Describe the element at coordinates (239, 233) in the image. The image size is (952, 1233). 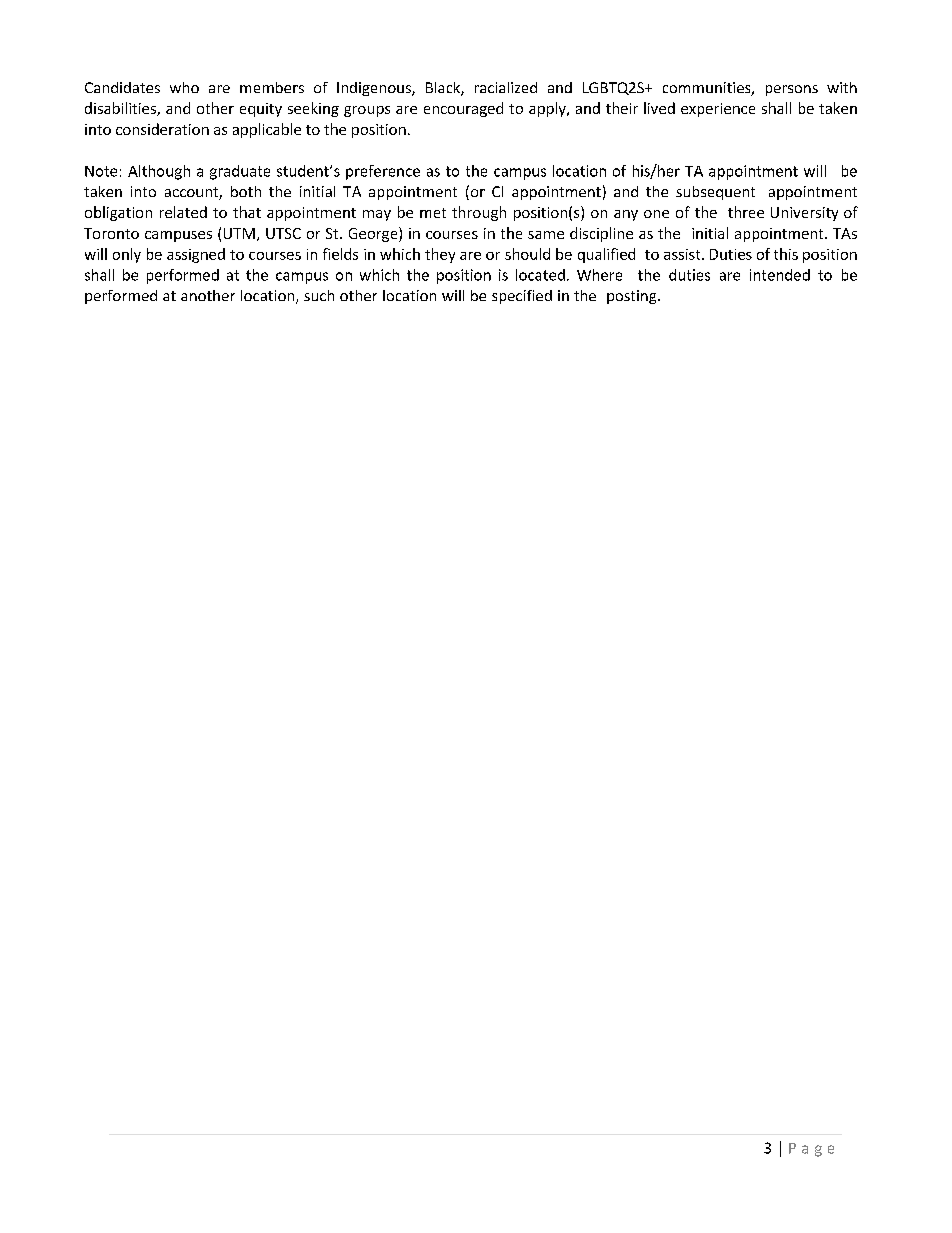
I see `UTM` at that location.
